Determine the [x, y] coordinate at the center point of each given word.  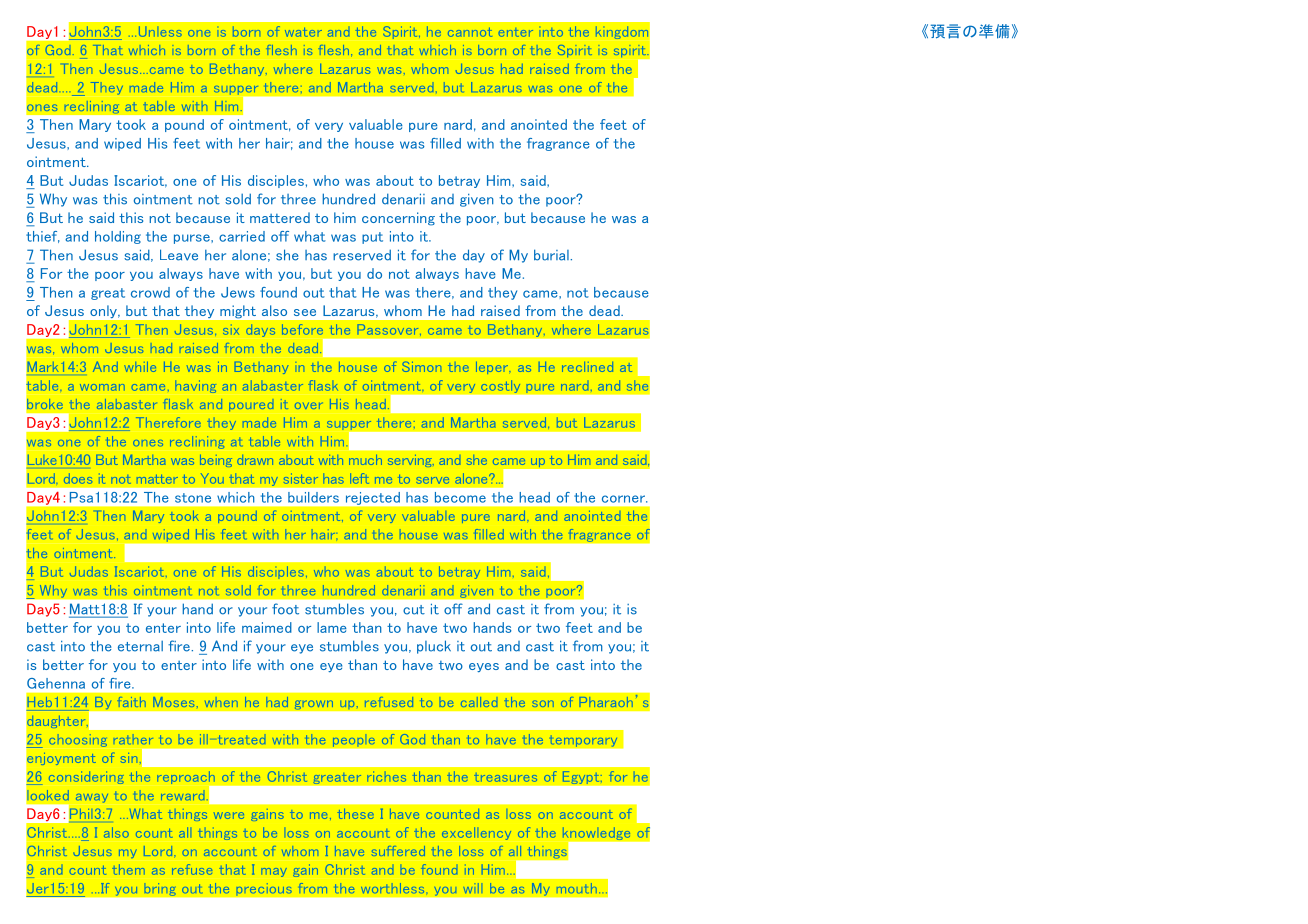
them [128, 869]
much [365, 460]
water [303, 32]
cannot [470, 32]
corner [624, 499]
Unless [160, 31]
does [78, 478]
